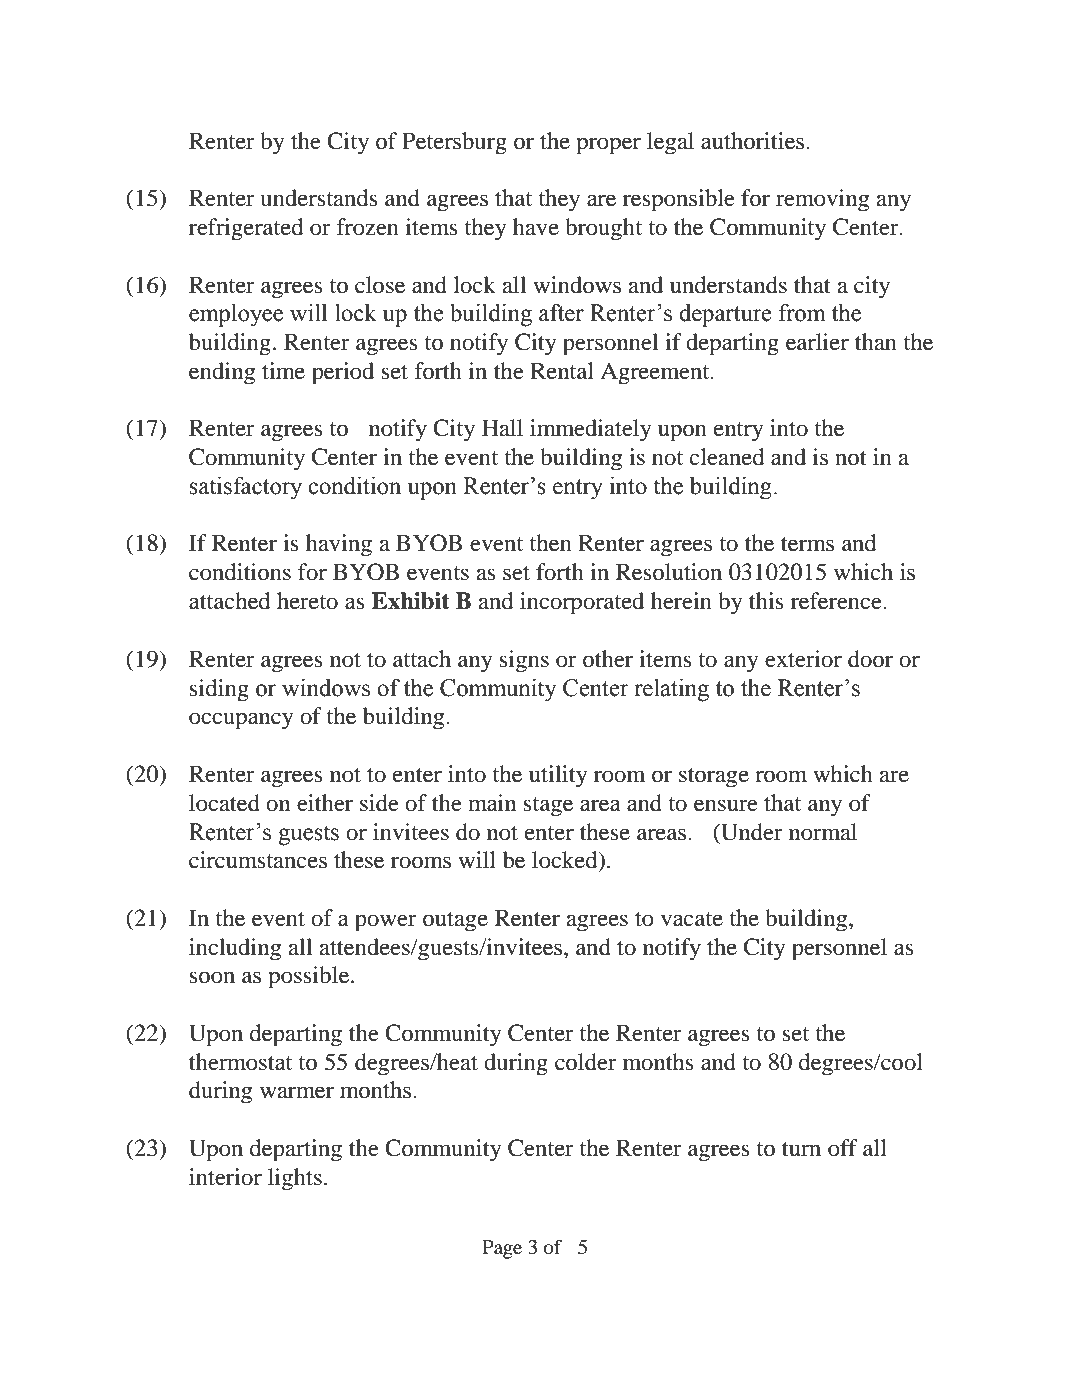 The width and height of the screenshot is (1070, 1385). I want to click on stage, so click(548, 807).
